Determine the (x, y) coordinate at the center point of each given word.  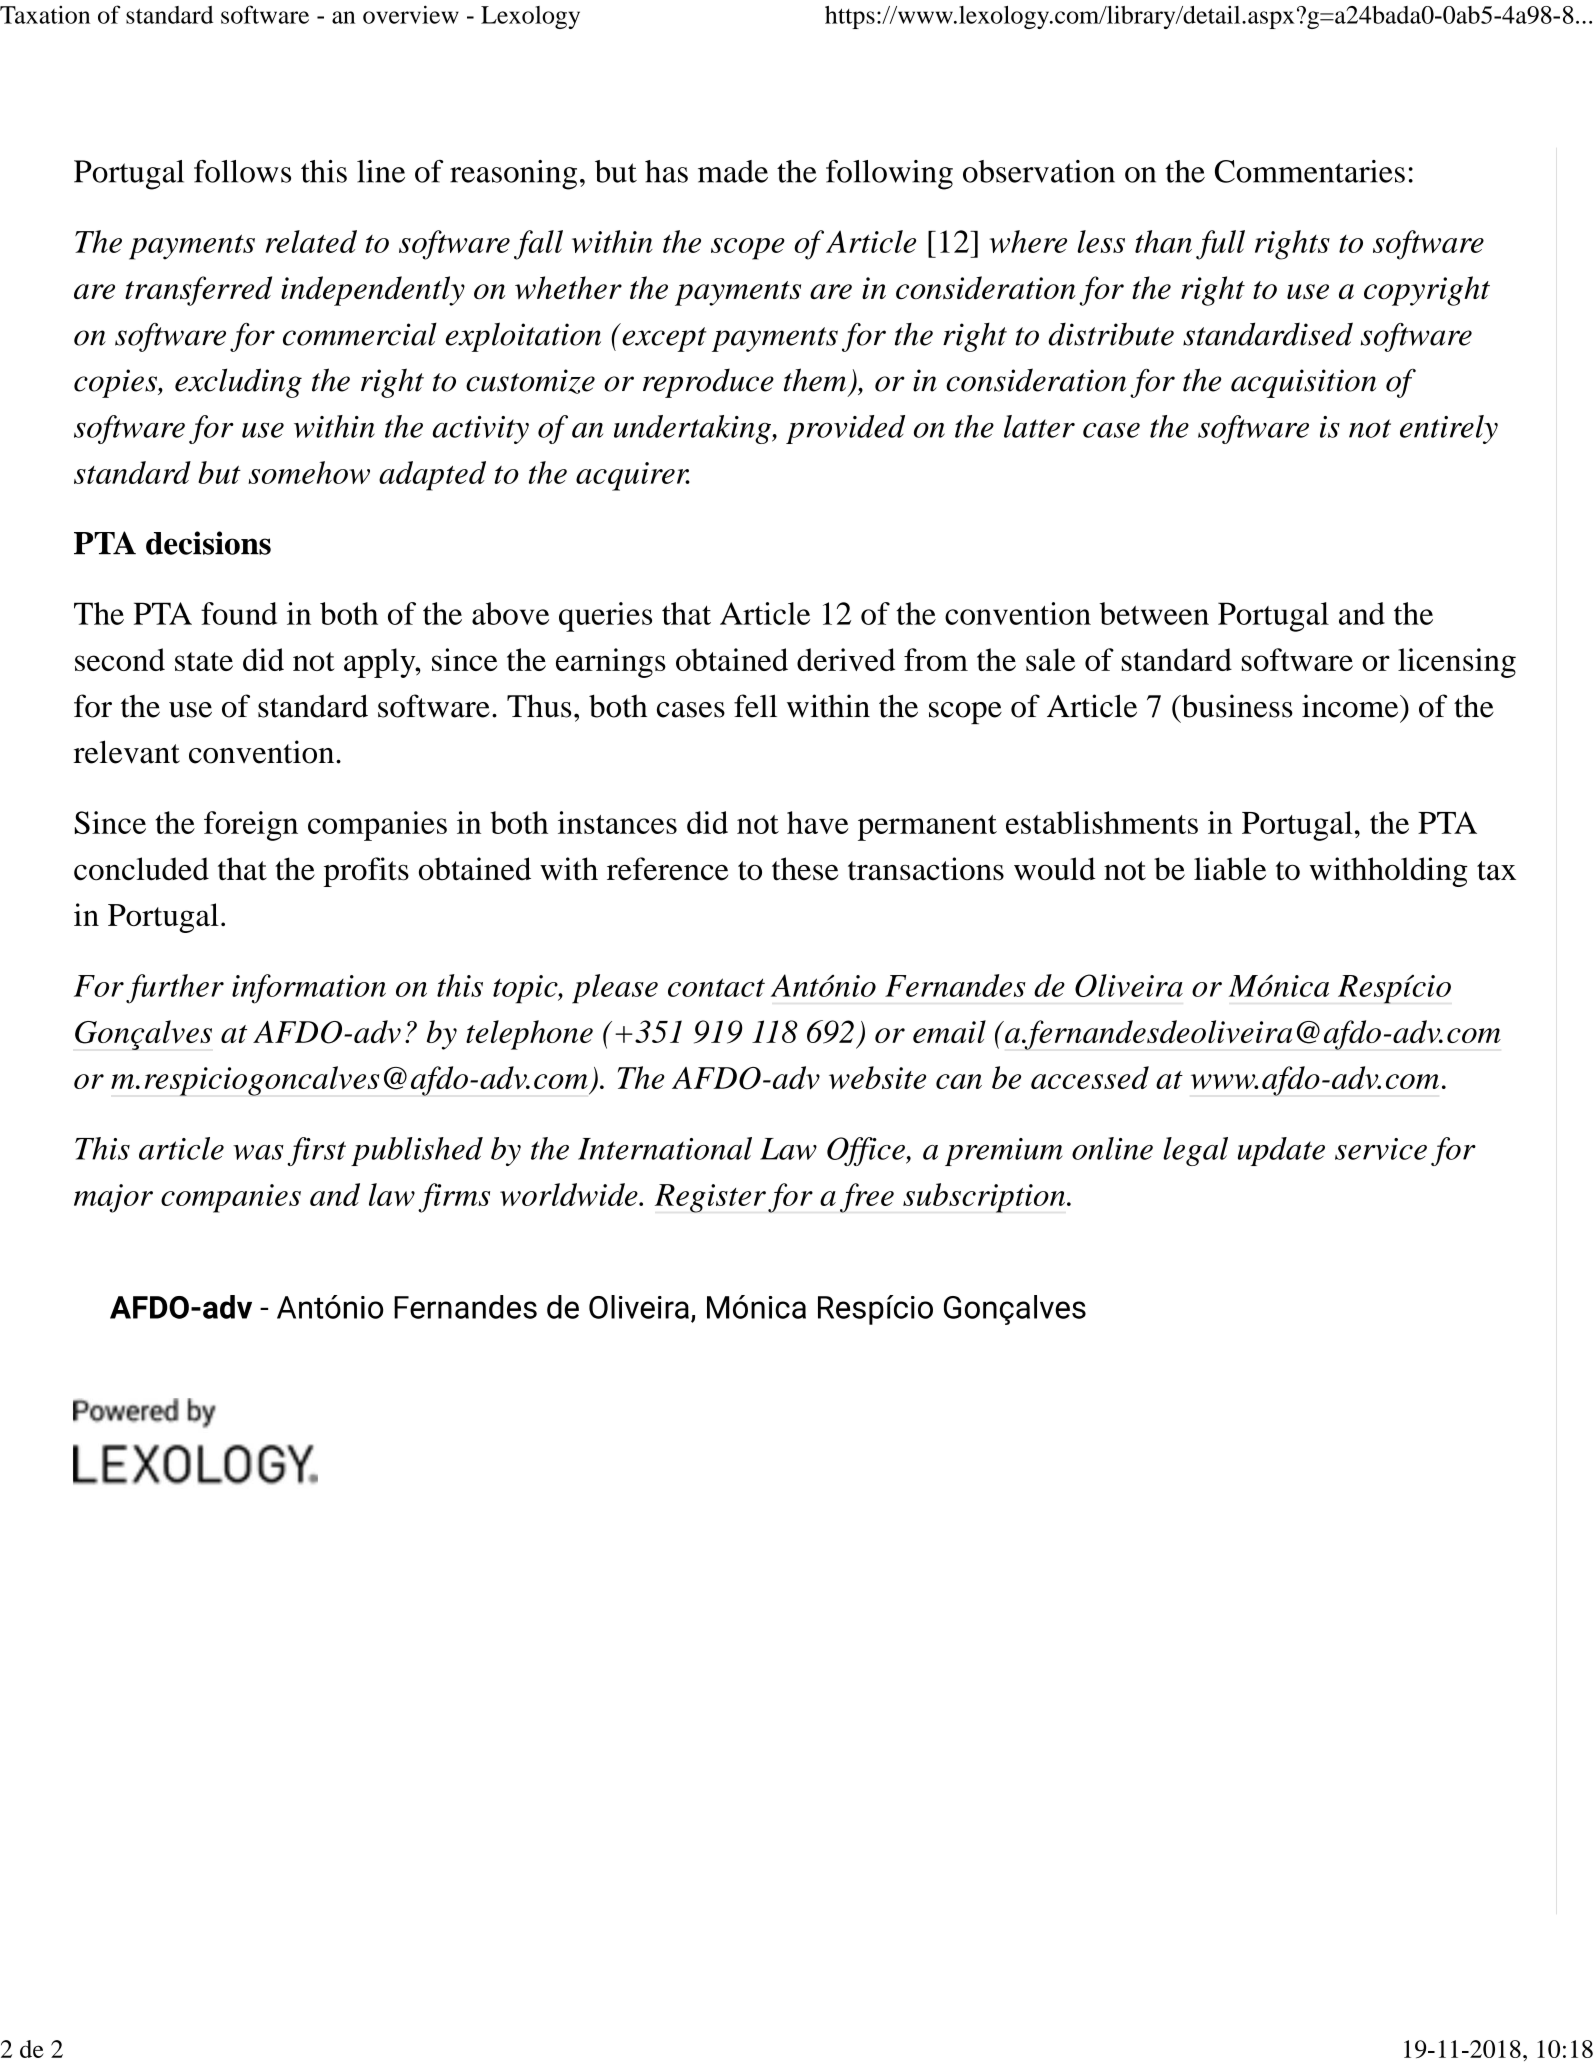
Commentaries (1310, 171)
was (258, 1152)
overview (411, 14)
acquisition (1303, 383)
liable (1230, 869)
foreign (251, 826)
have (818, 822)
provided (845, 429)
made (733, 171)
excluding (238, 383)
